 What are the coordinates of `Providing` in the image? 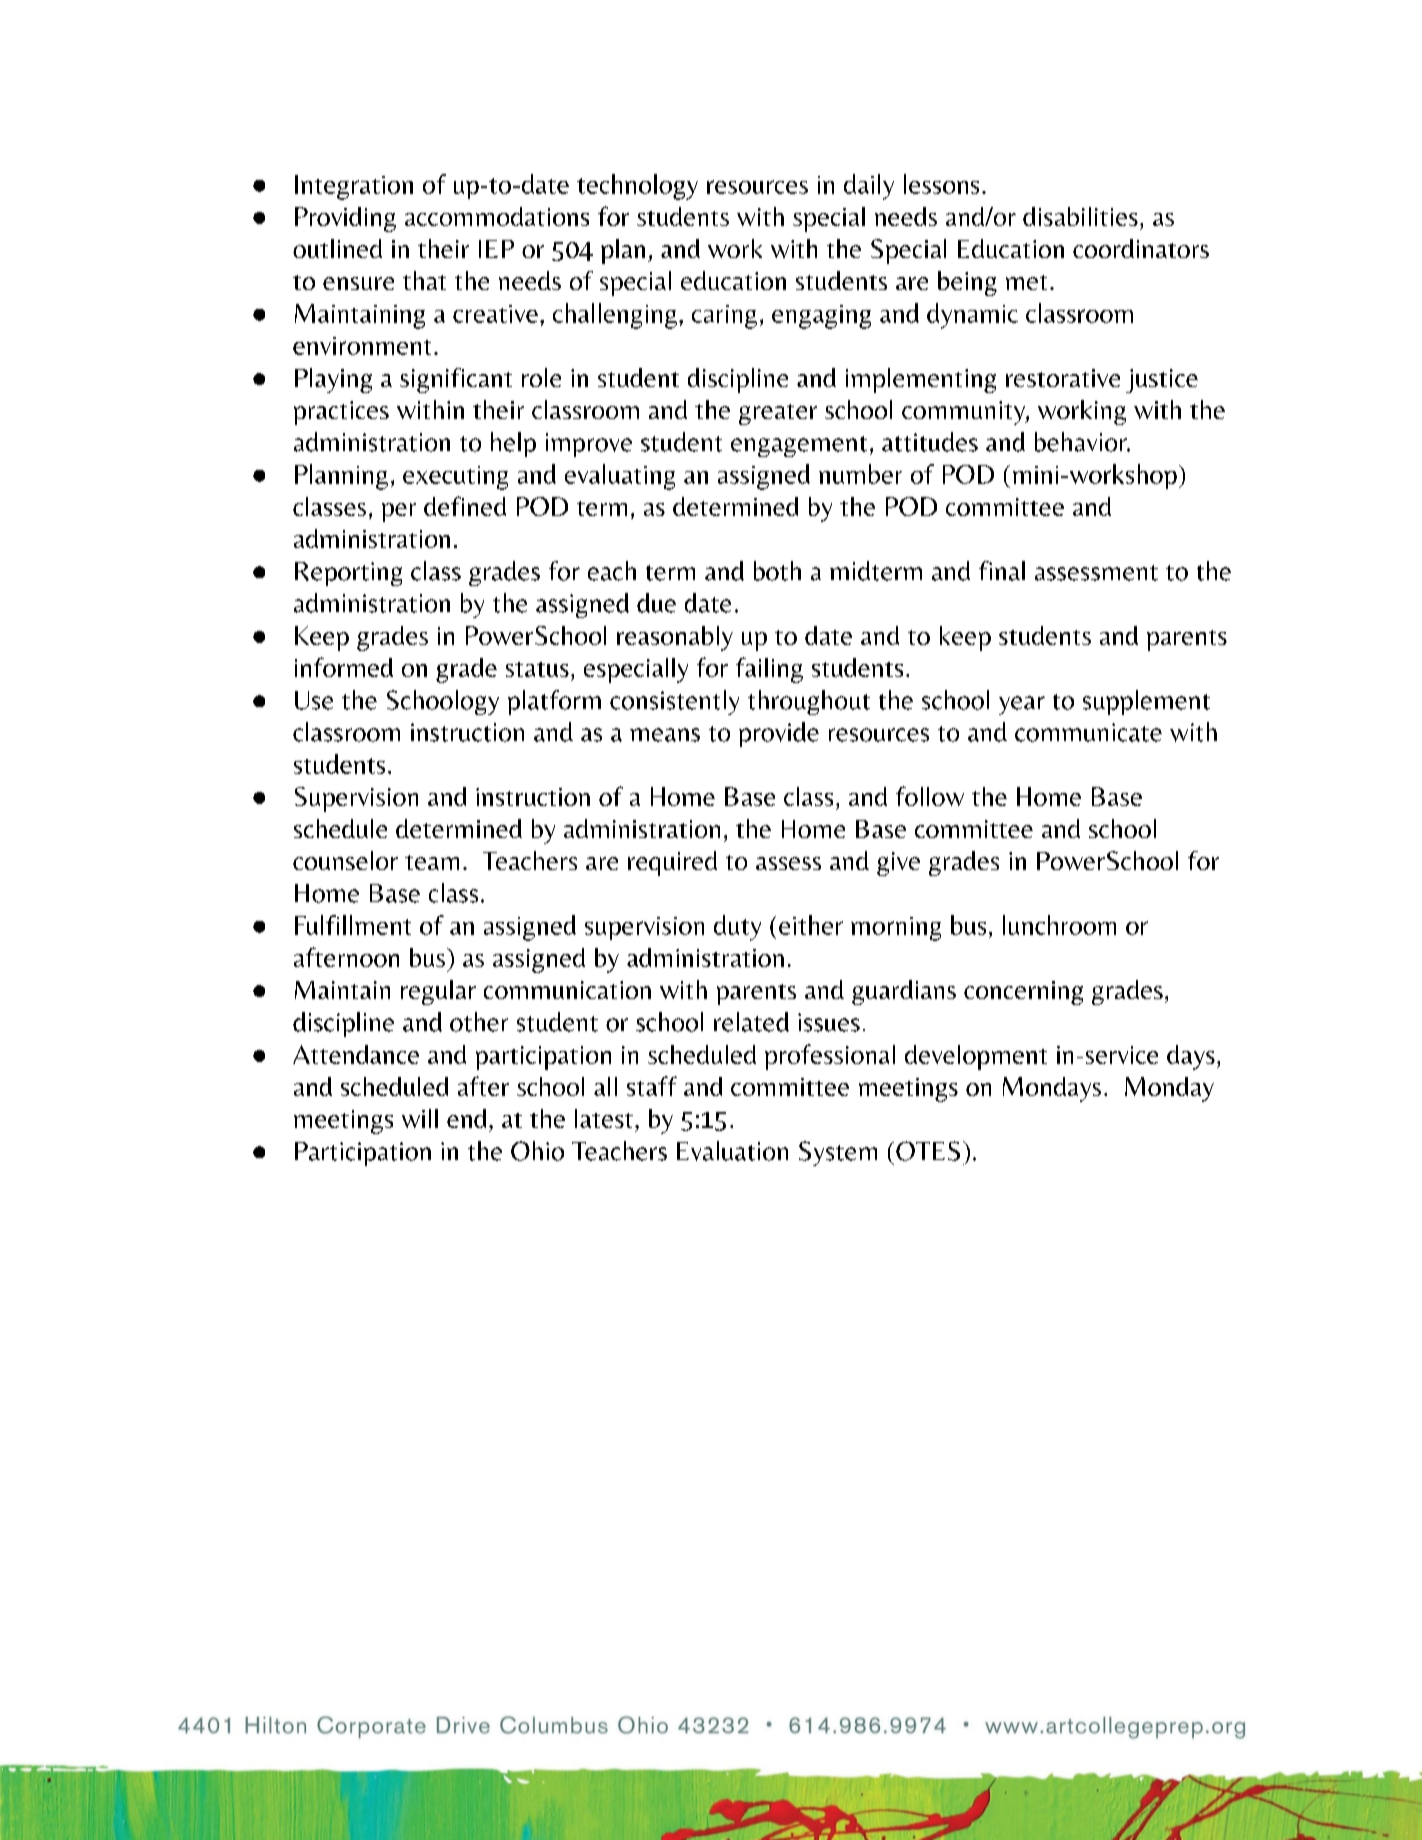 It's located at (345, 219).
